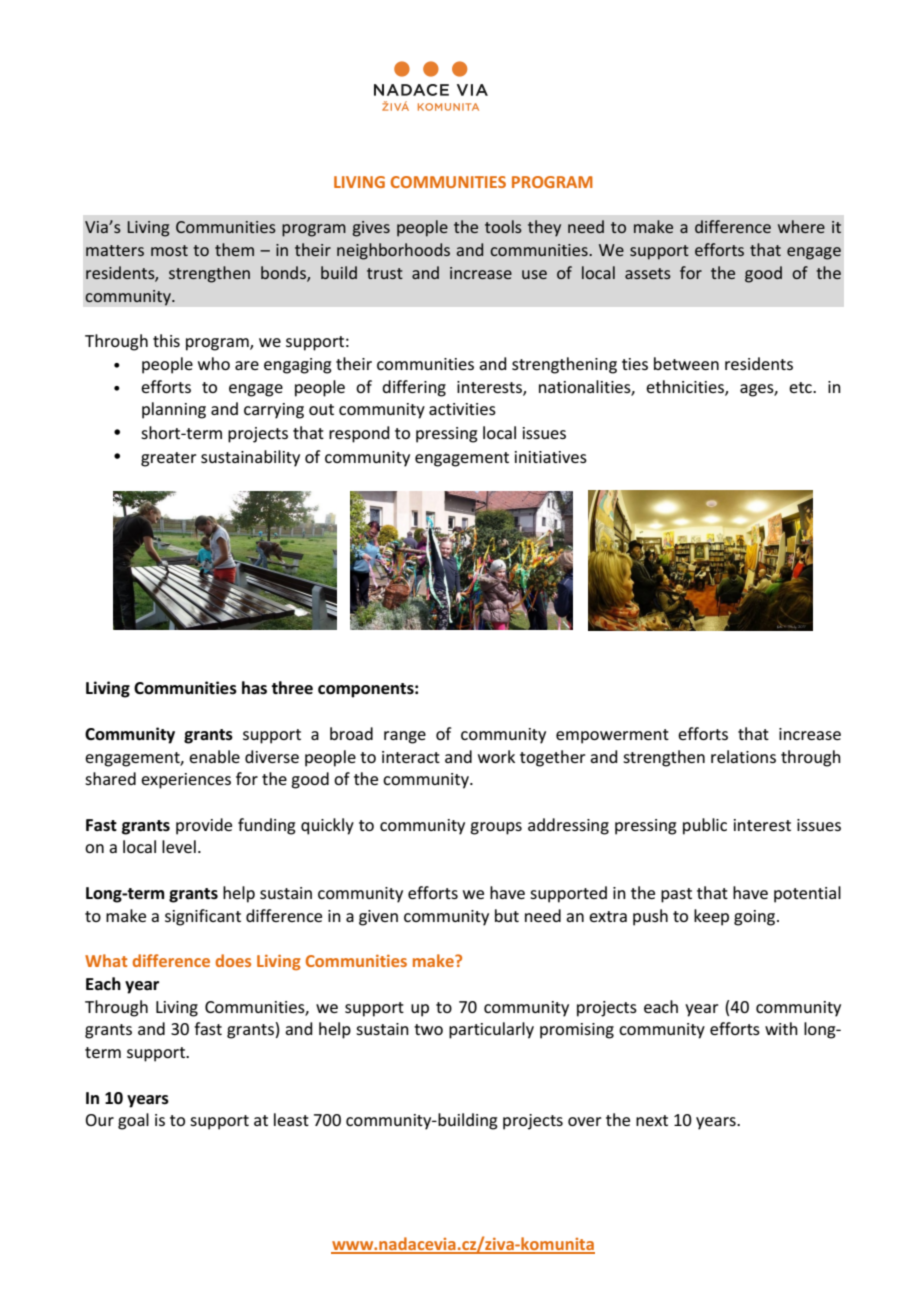 The height and width of the page is (1308, 924). What do you see at coordinates (648, 273) in the page?
I see `assets` at bounding box center [648, 273].
